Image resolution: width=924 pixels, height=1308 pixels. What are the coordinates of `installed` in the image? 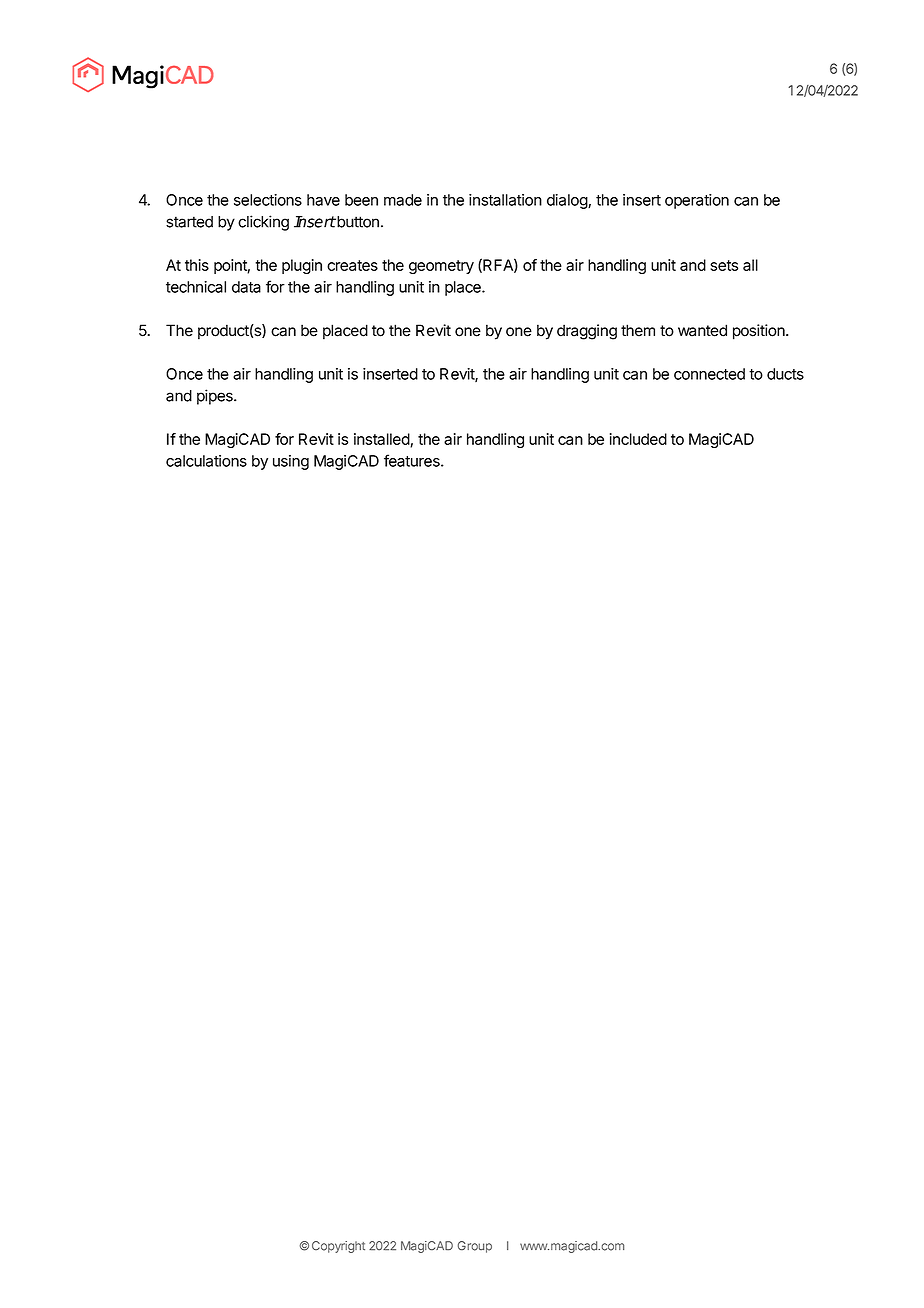 It's located at (382, 440).
